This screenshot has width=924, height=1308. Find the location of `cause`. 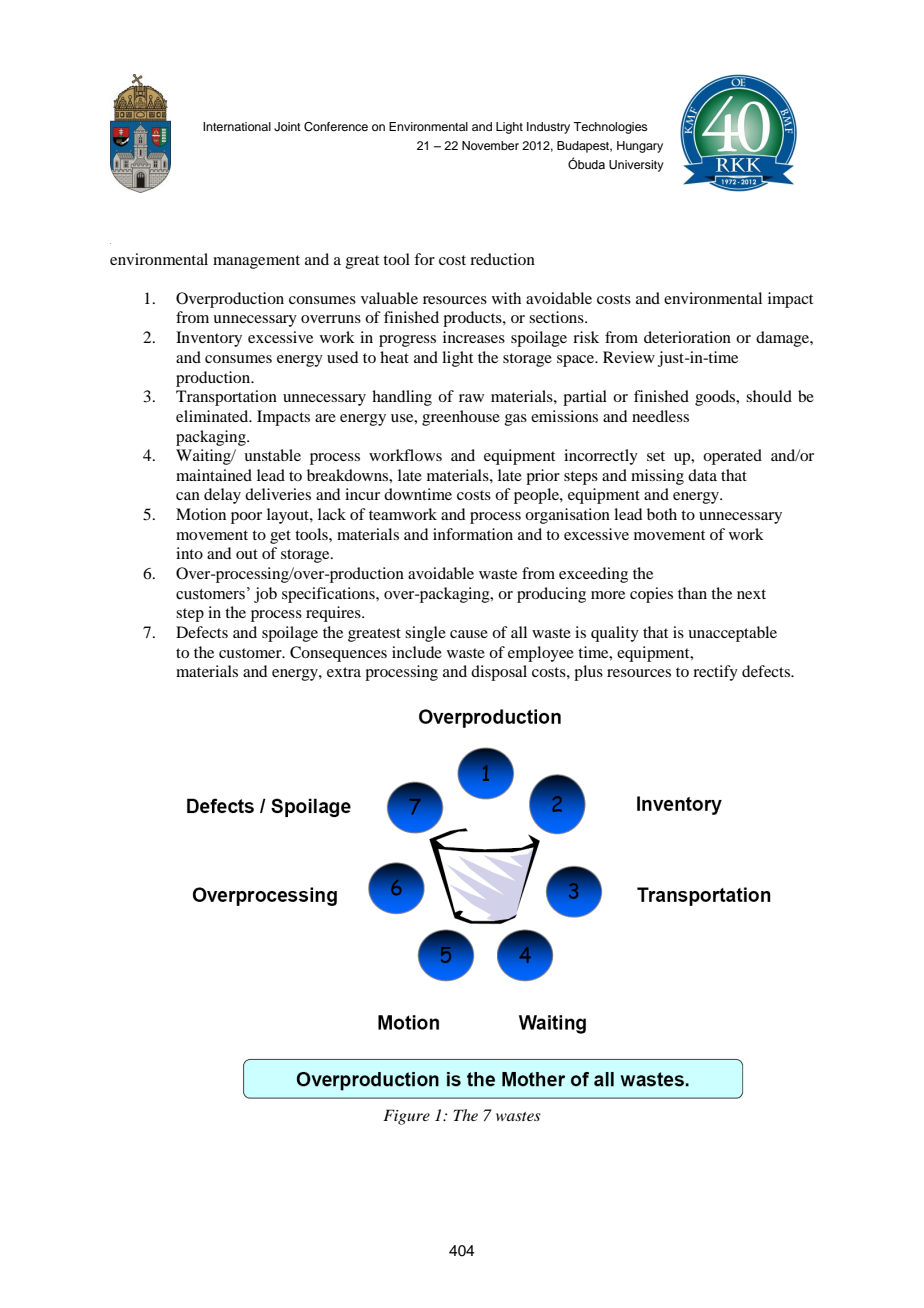

cause is located at coordinates (469, 634).
